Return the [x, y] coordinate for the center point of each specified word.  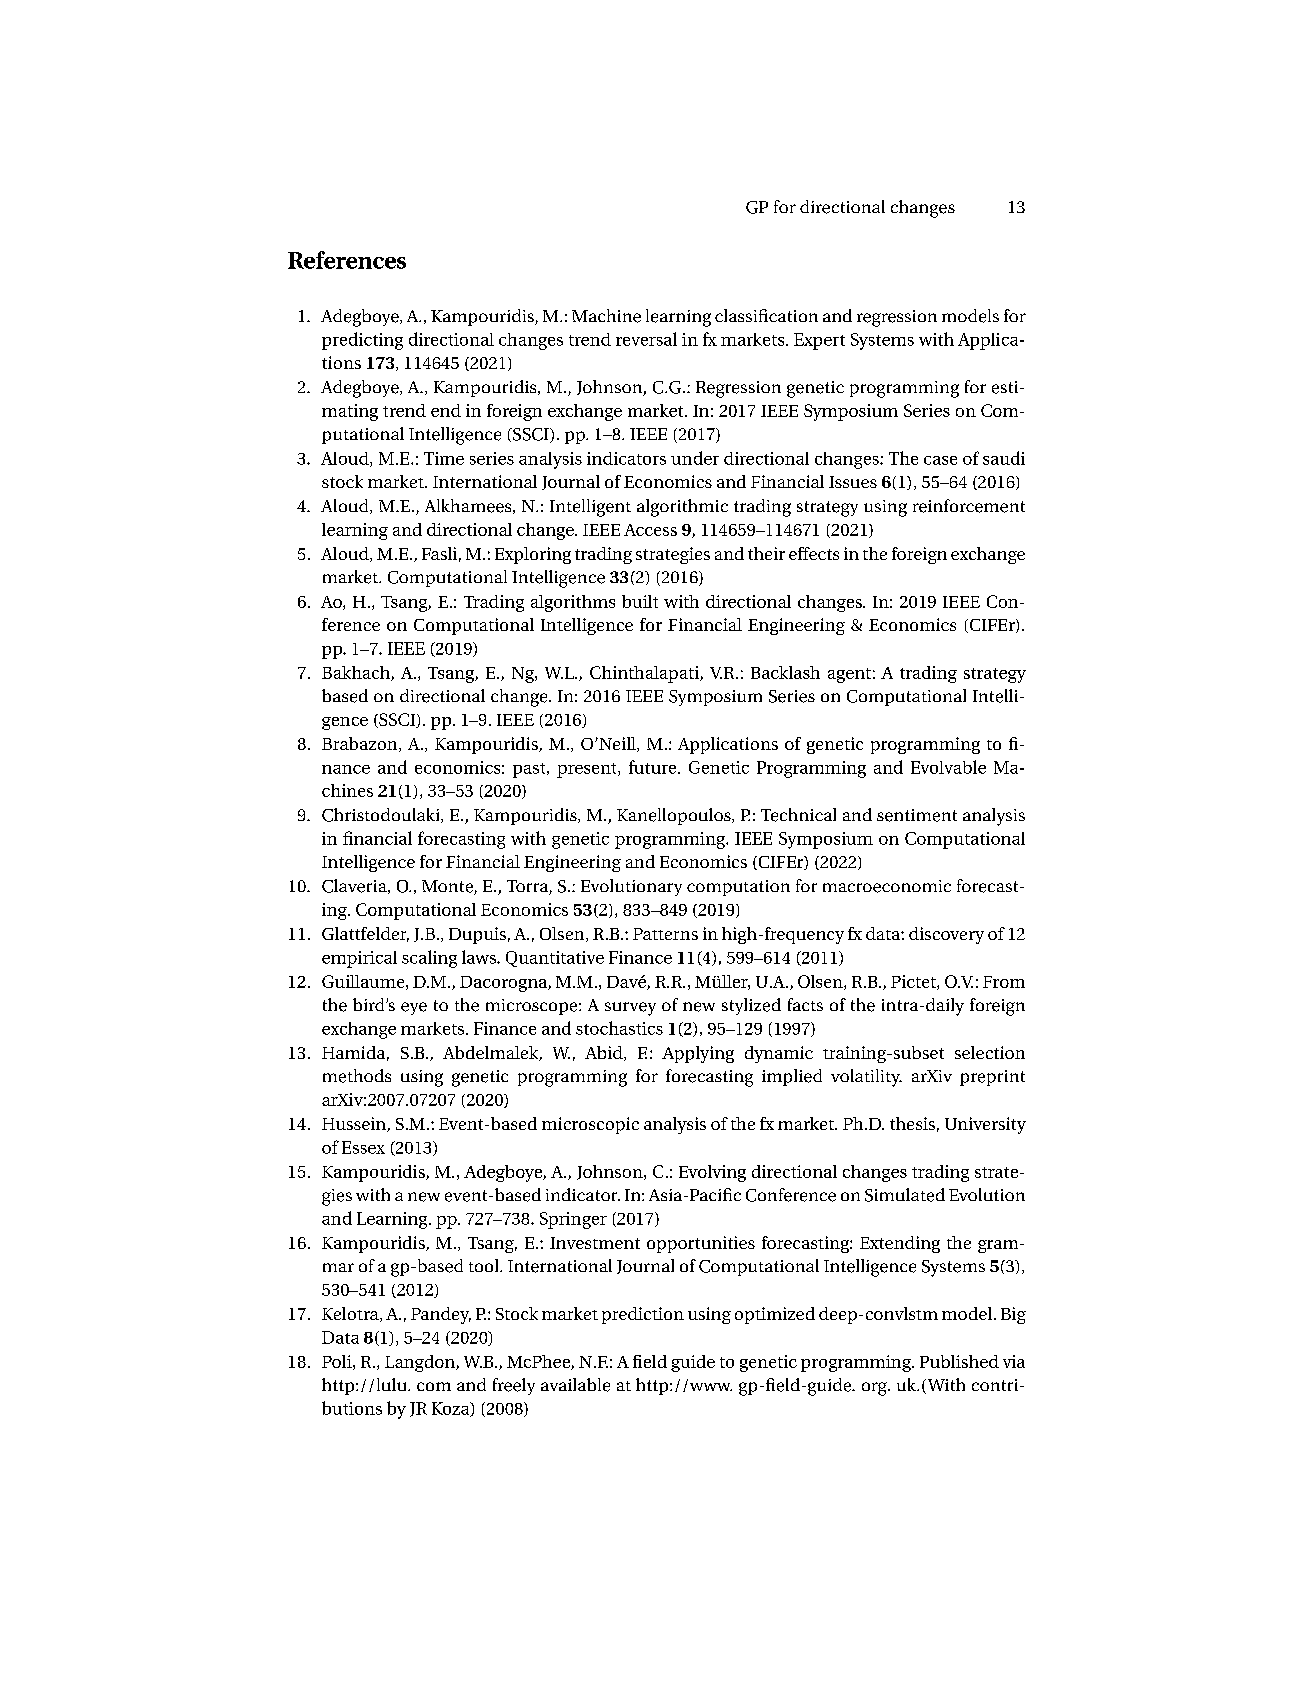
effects [814, 553]
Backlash [785, 672]
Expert [819, 341]
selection [990, 1052]
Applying [698, 1054]
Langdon [421, 1363]
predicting [362, 341]
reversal [646, 339]
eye [414, 1008]
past [530, 770]
